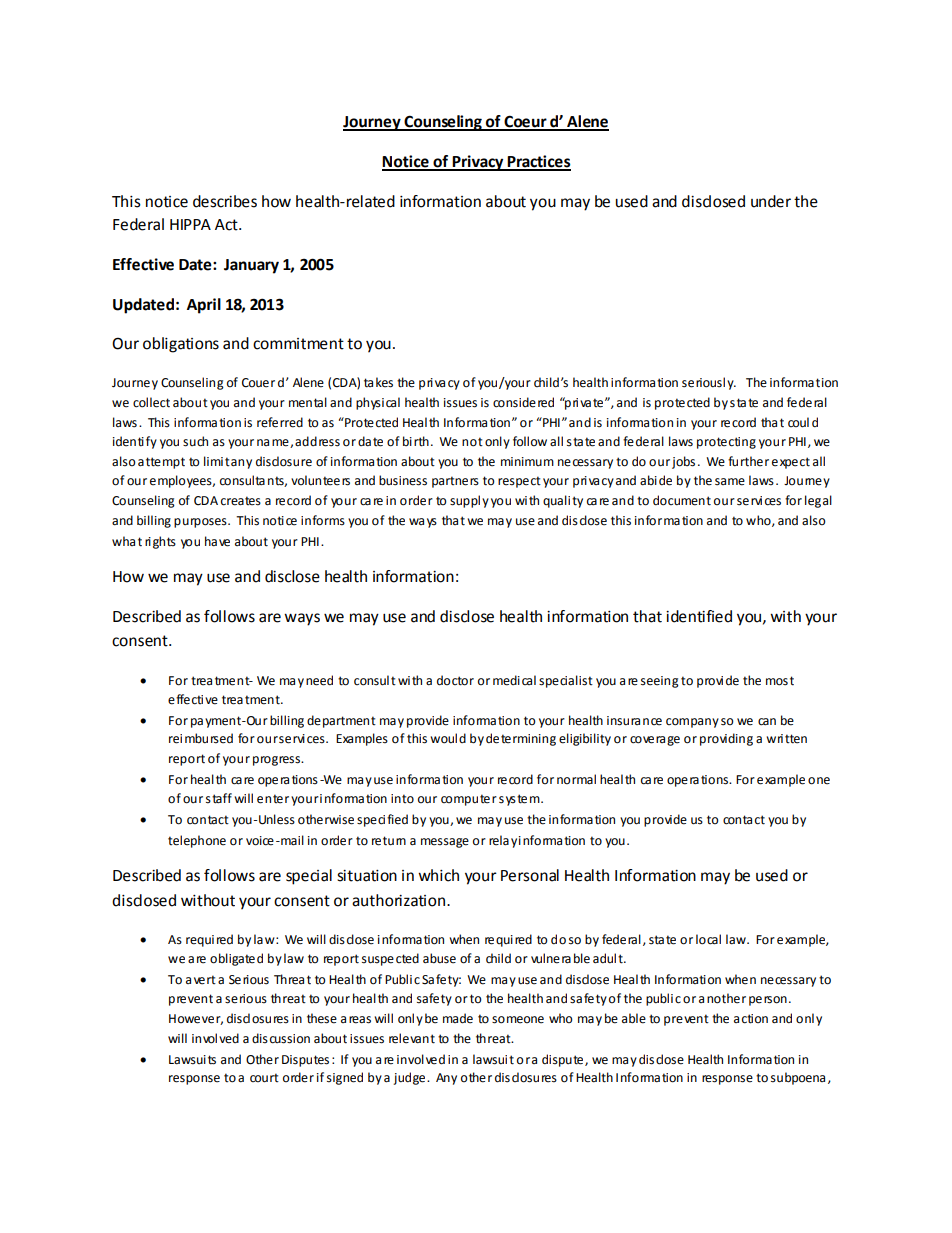  I want to click on under, so click(771, 201).
